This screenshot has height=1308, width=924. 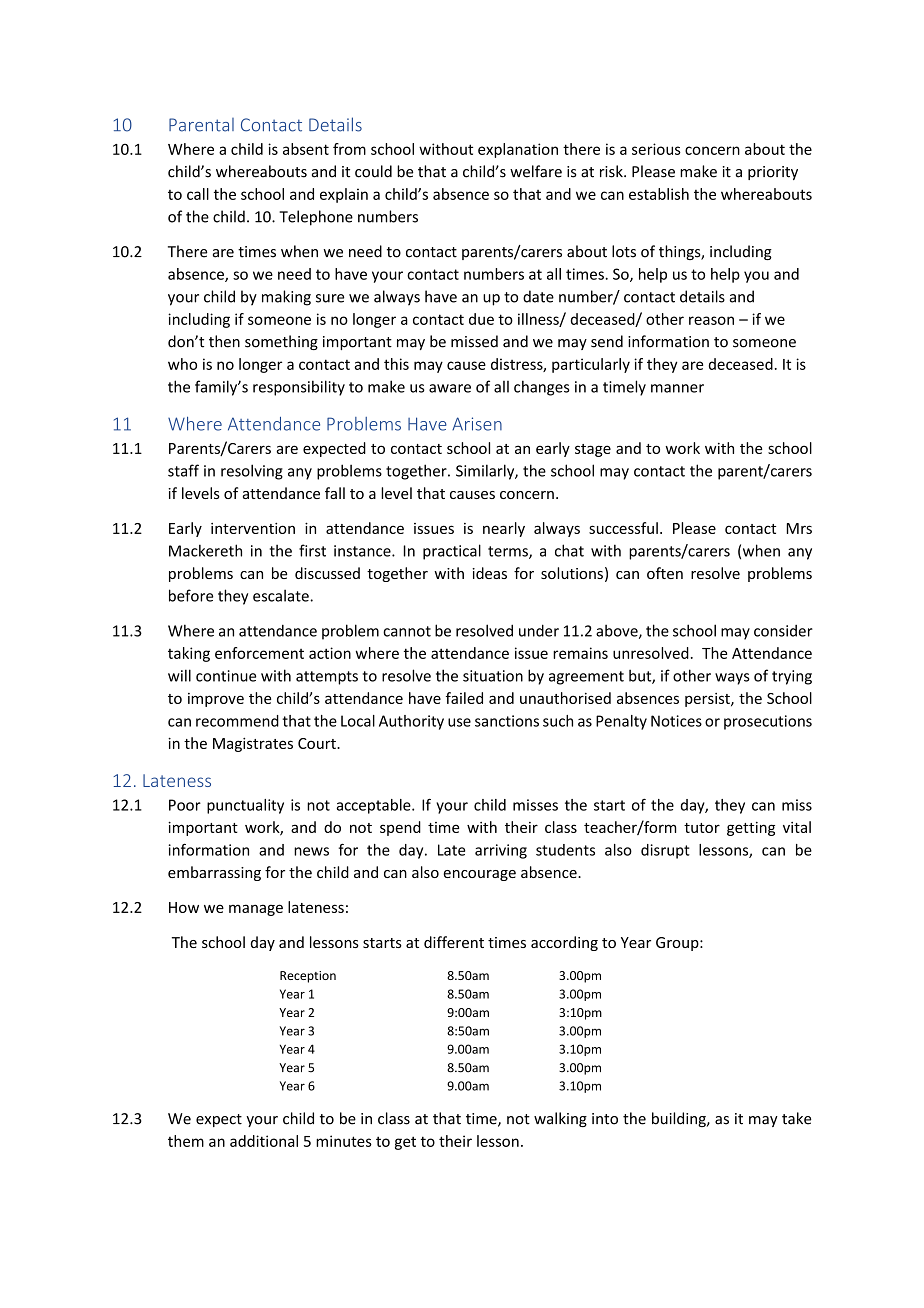 What do you see at coordinates (259, 653) in the screenshot?
I see `enforcement` at bounding box center [259, 653].
